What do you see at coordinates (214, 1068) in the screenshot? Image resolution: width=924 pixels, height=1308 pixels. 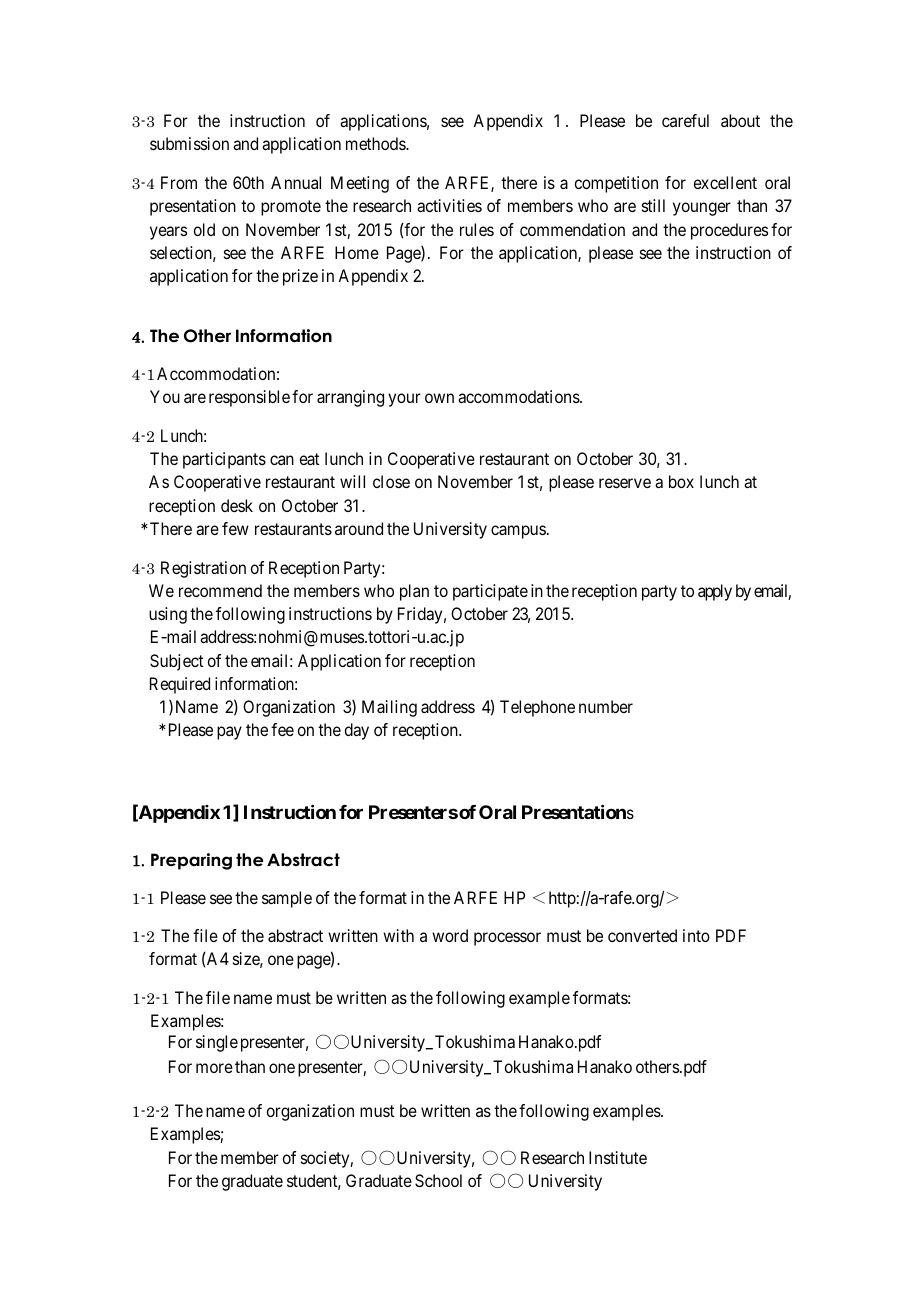 I see `more` at bounding box center [214, 1068].
